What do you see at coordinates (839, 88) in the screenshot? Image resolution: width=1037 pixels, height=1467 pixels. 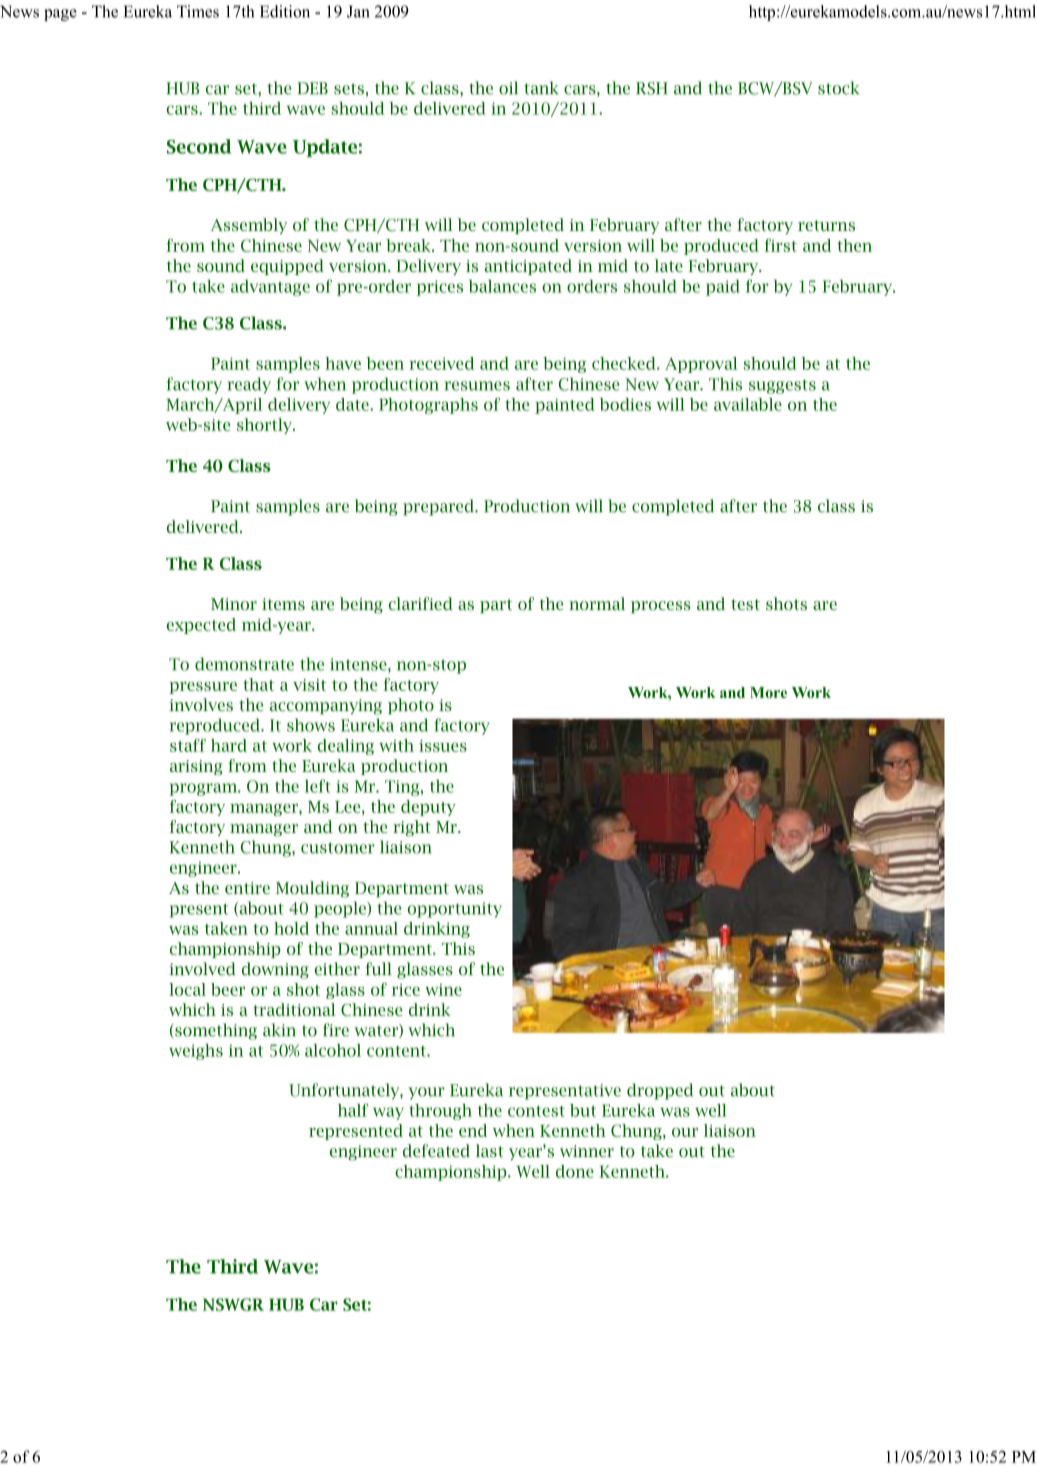 I see `stock` at bounding box center [839, 88].
